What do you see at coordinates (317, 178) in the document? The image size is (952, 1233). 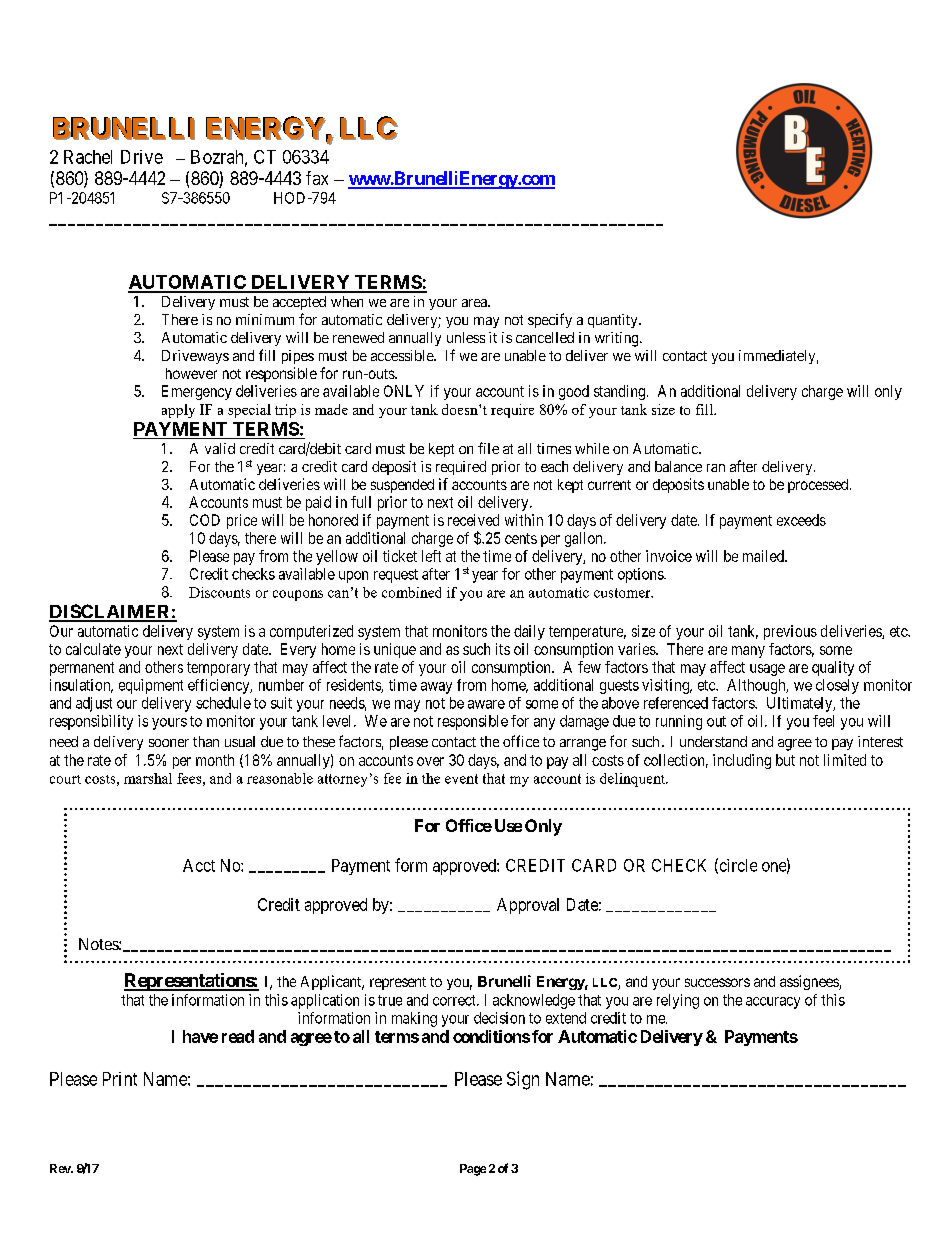 I see `fax` at bounding box center [317, 178].
